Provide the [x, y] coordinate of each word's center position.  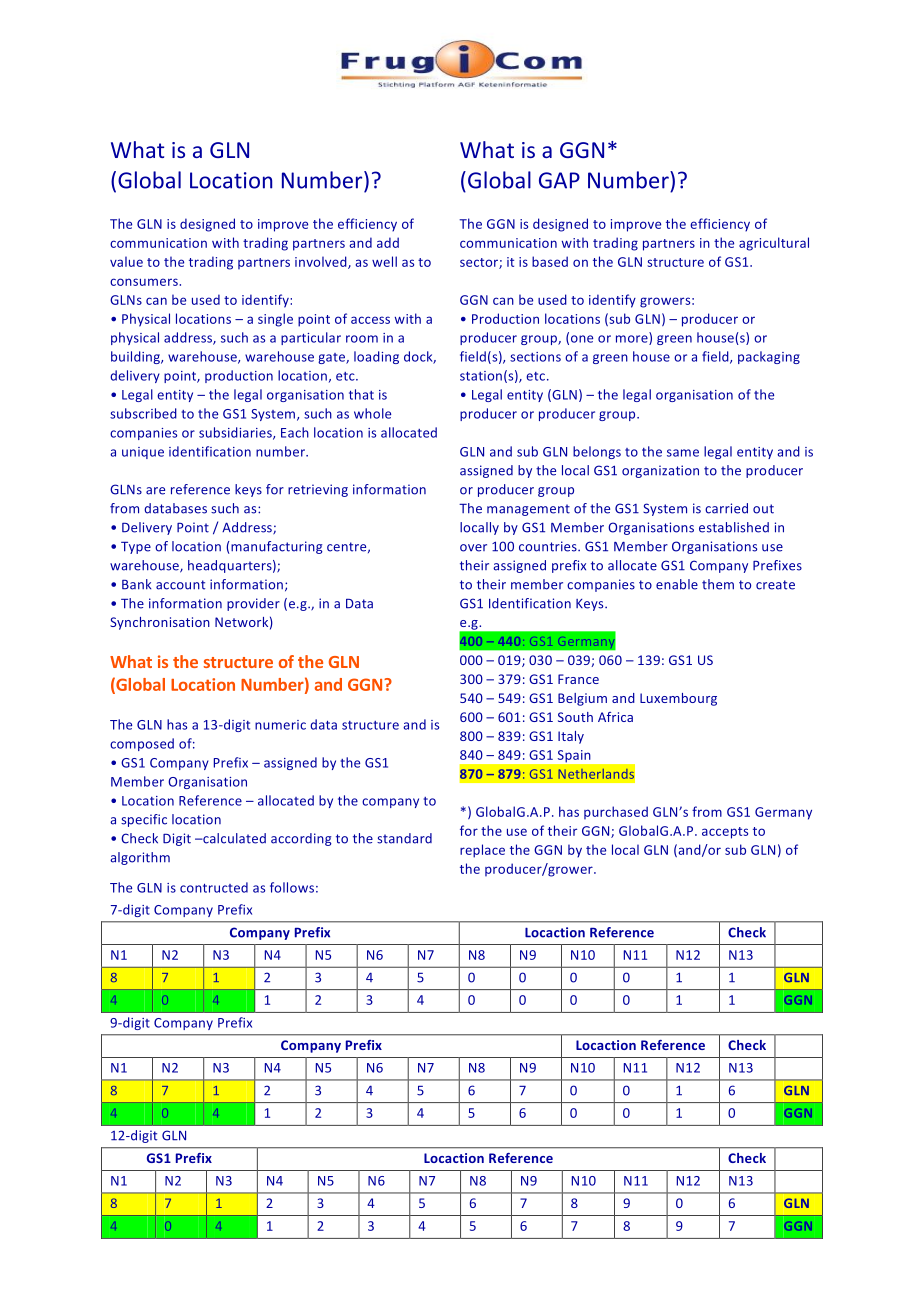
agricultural [774, 244]
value [126, 261]
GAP [559, 180]
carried [726, 508]
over [473, 548]
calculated [233, 838]
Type [136, 548]
